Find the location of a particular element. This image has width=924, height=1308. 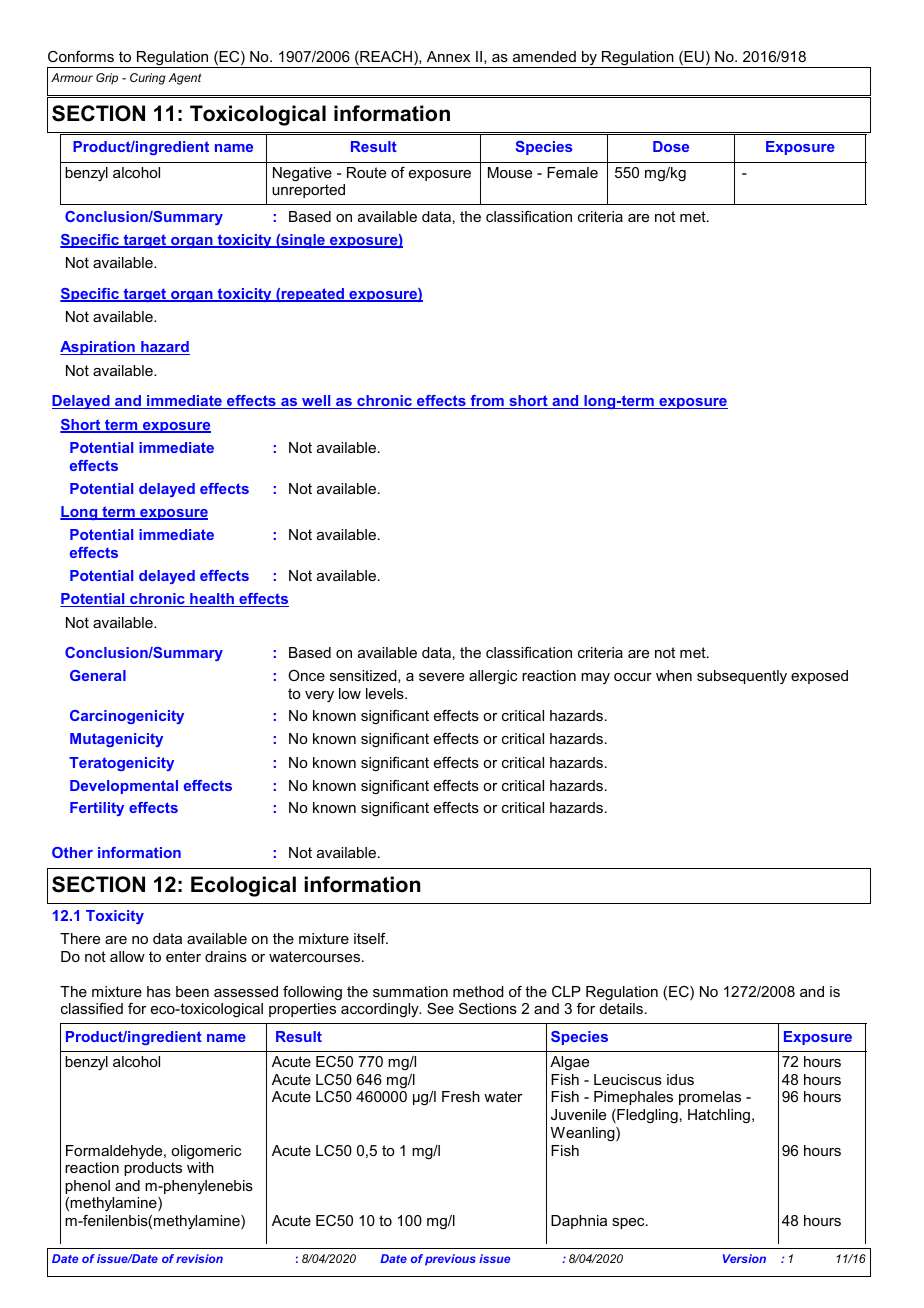

Version is located at coordinates (744, 1258).
